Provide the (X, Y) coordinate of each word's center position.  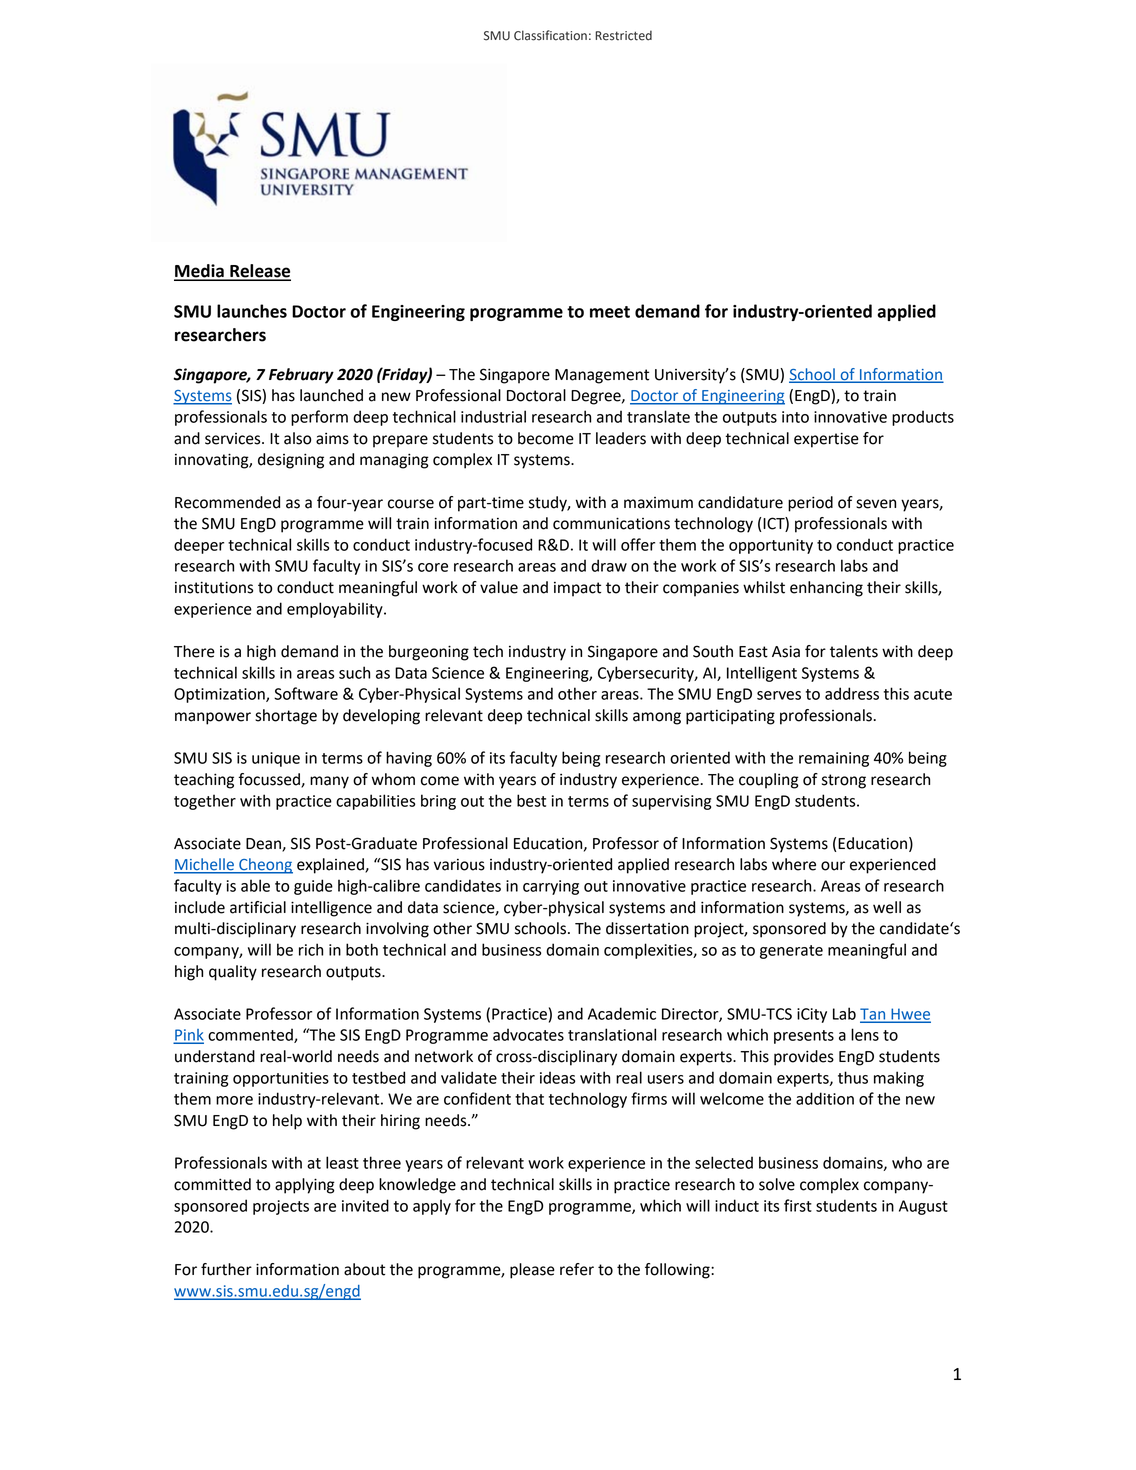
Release (259, 272)
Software (306, 693)
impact (577, 589)
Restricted (623, 35)
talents (854, 651)
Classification (550, 35)
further (226, 1269)
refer (577, 1269)
